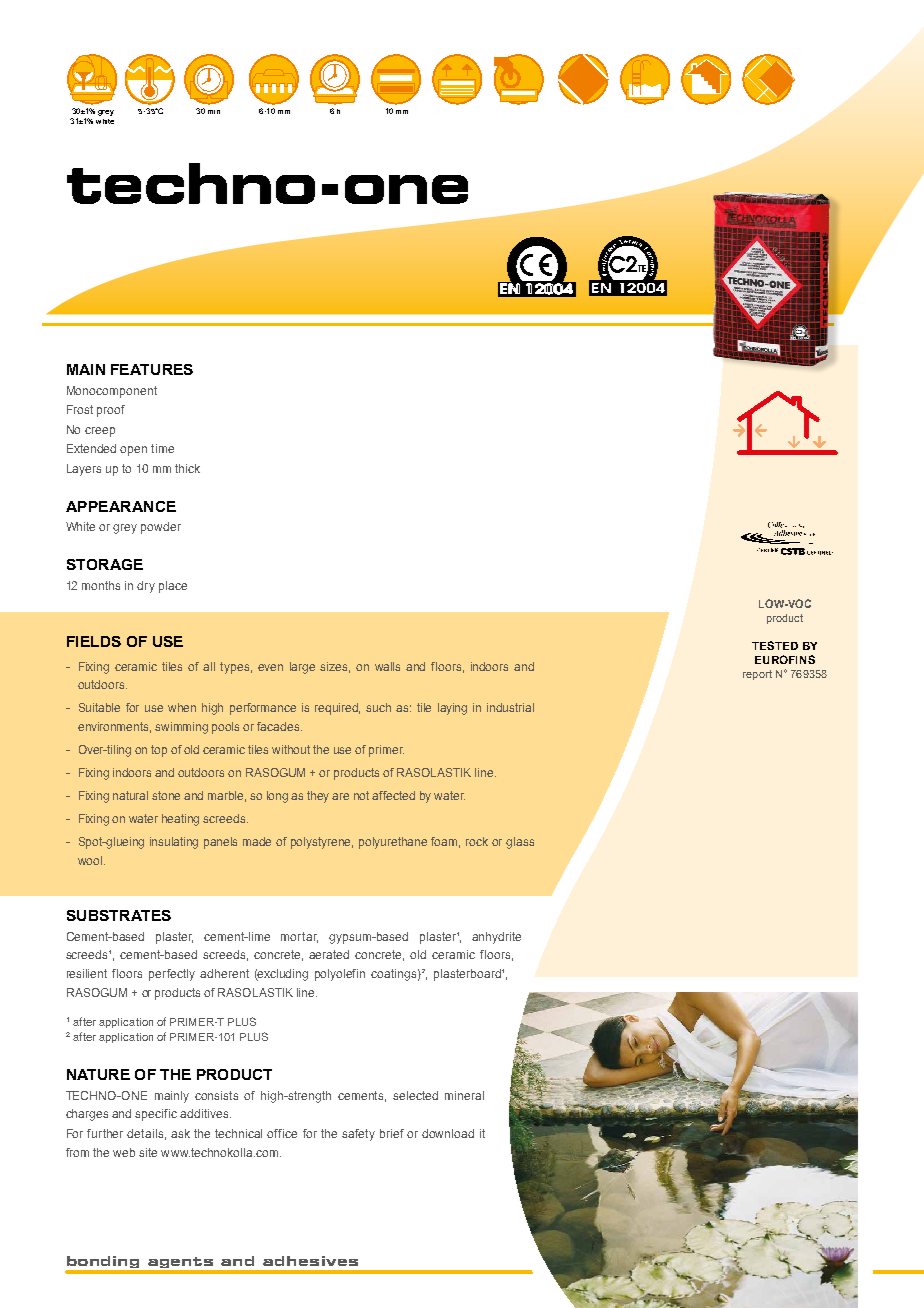  What do you see at coordinates (310, 1261) in the screenshot?
I see `adhesives` at bounding box center [310, 1261].
